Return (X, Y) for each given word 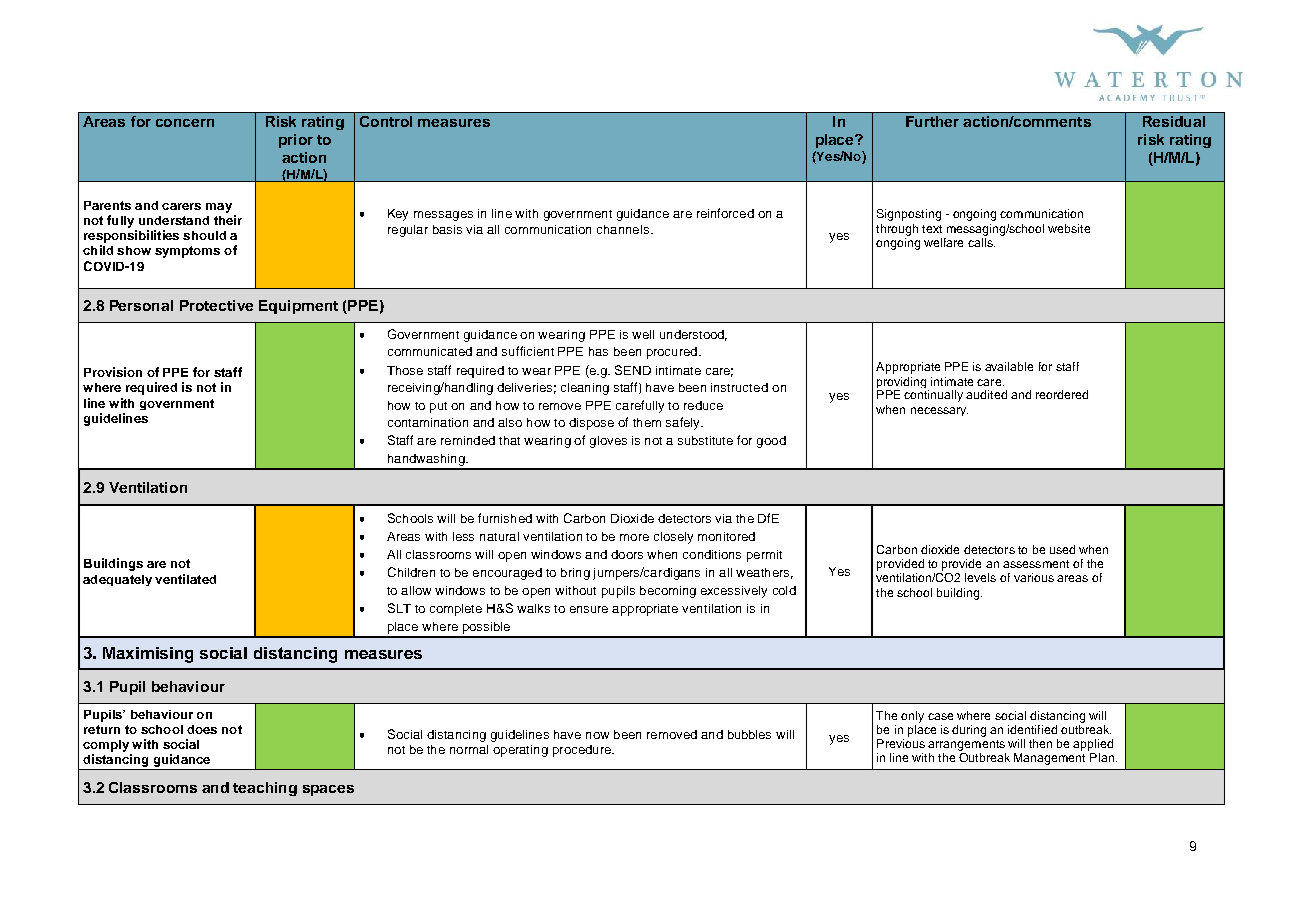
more (634, 537)
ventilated (185, 579)
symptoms (187, 252)
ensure (589, 609)
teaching (265, 789)
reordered (1062, 394)
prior (296, 141)
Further (932, 121)
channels (623, 229)
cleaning (585, 389)
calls (981, 242)
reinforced (725, 213)
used (1062, 549)
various (1034, 577)
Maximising (148, 655)
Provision (113, 372)
